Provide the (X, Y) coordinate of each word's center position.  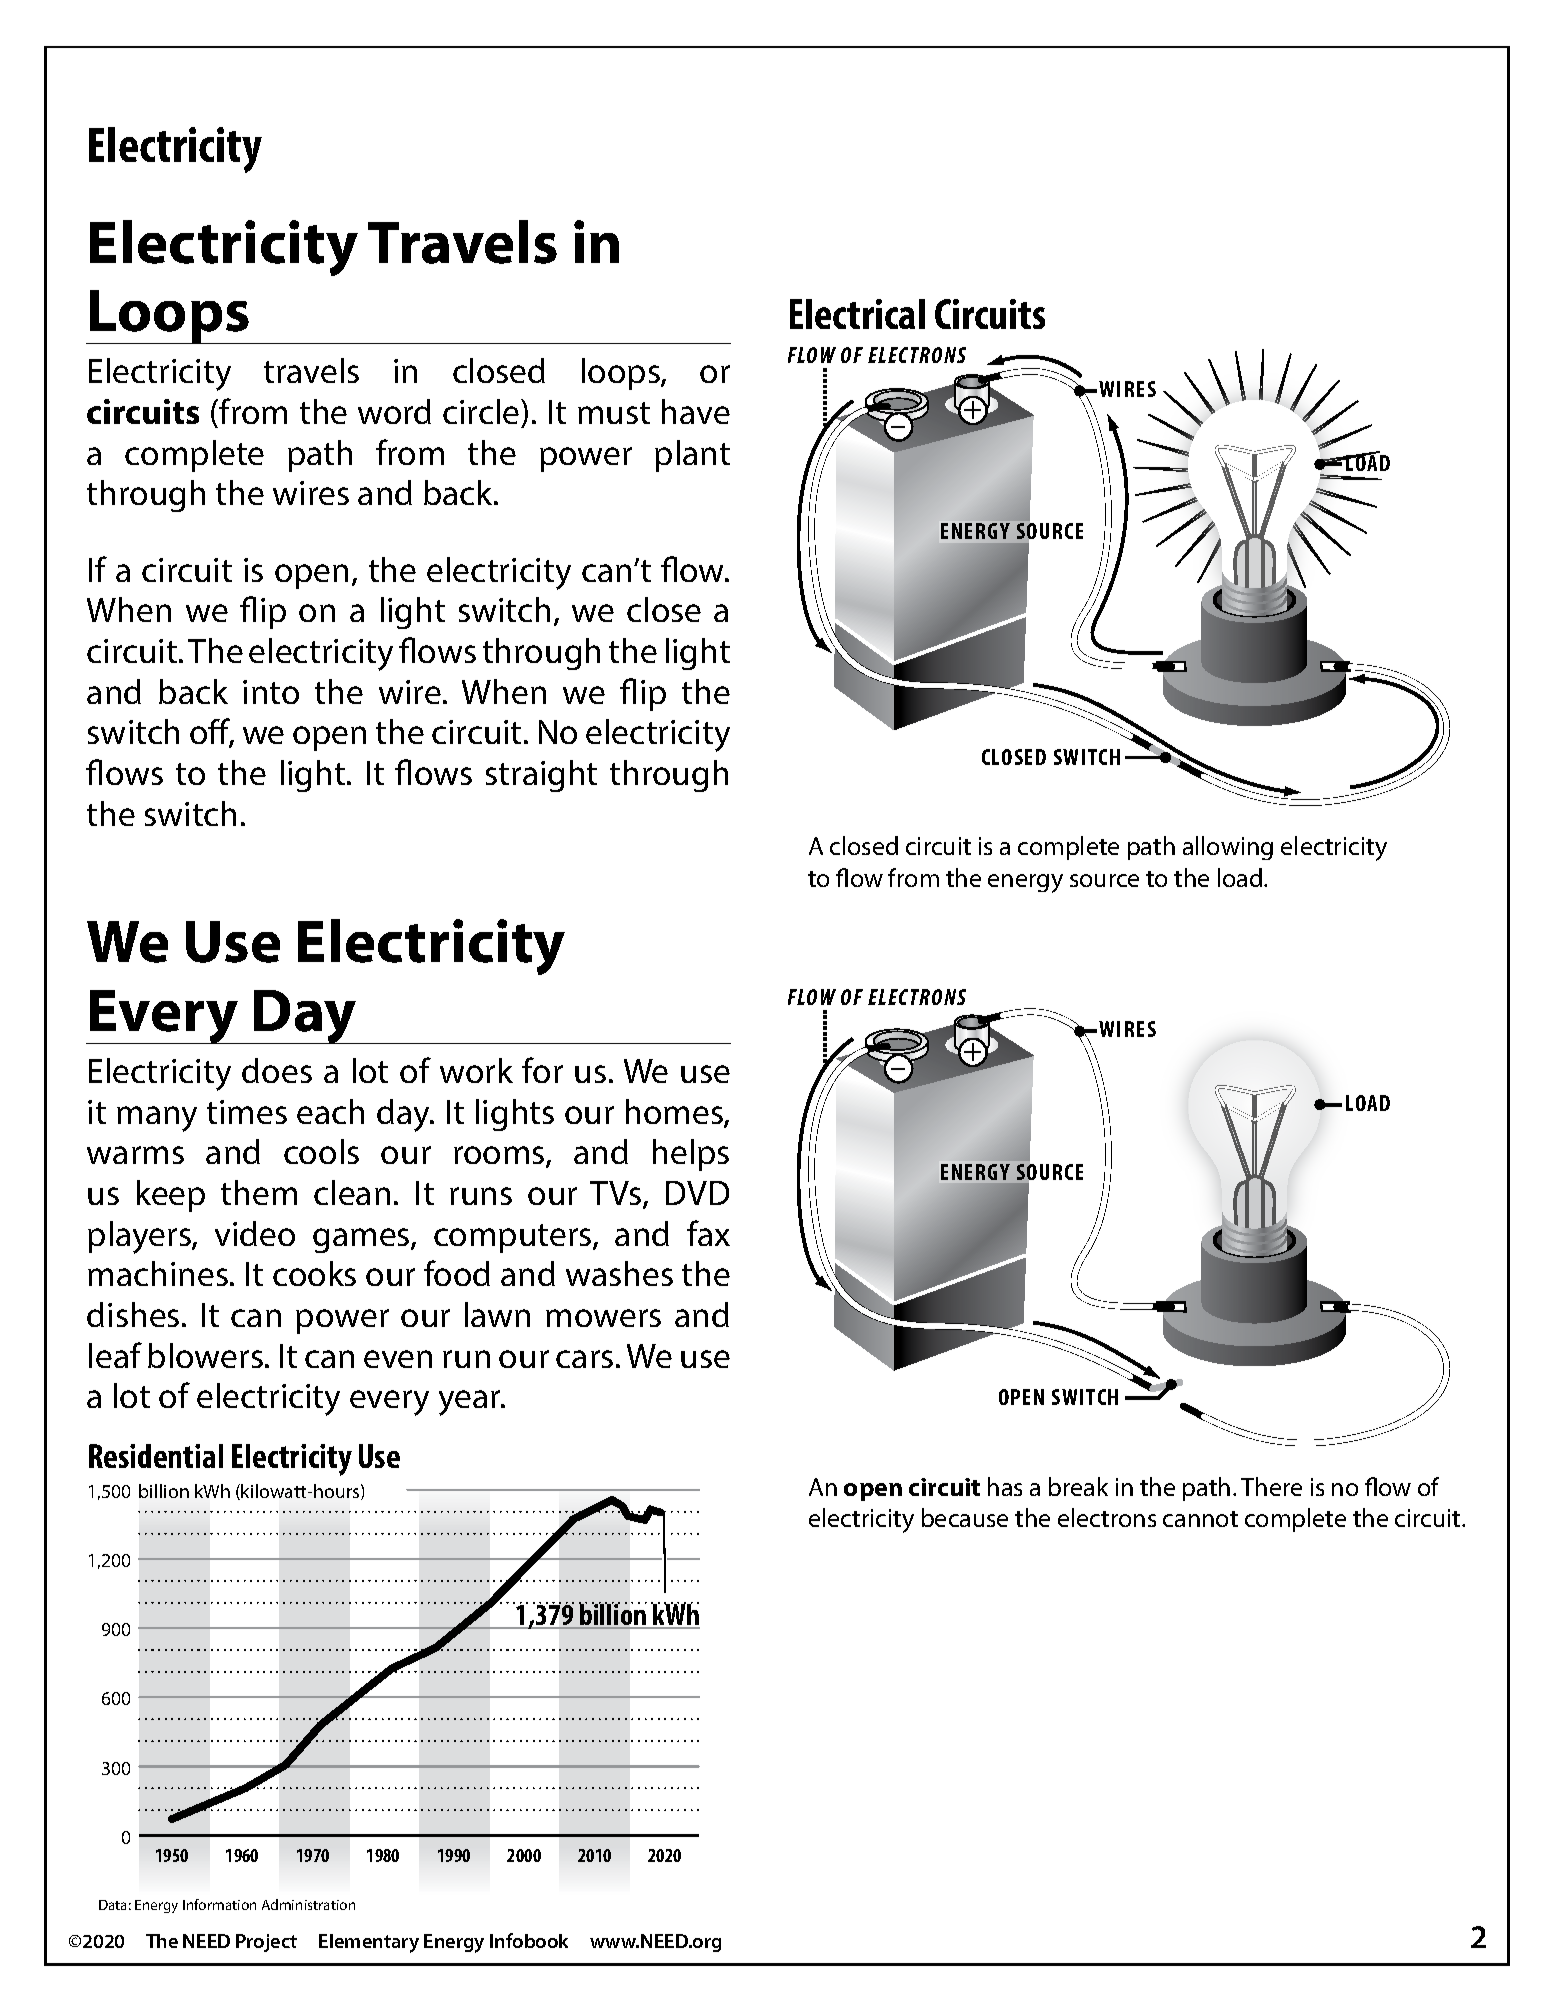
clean (352, 1192)
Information (219, 1904)
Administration (308, 1904)
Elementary (369, 1943)
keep (171, 1196)
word (394, 411)
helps (691, 1155)
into (271, 692)
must (614, 413)
